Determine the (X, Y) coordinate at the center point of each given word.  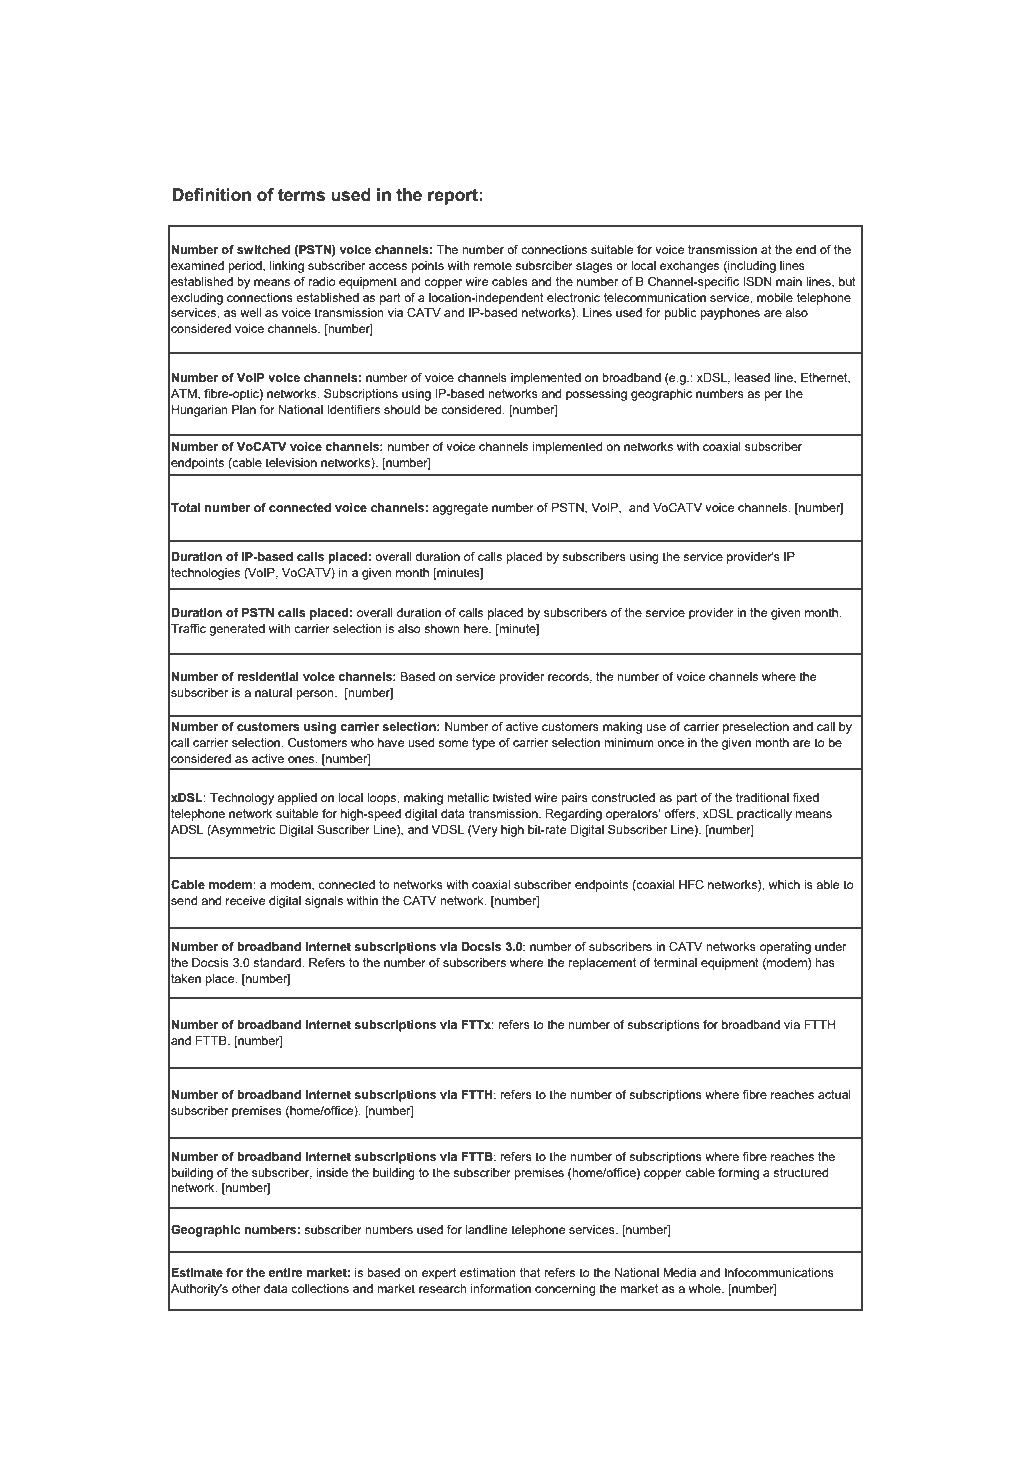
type (483, 744)
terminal (675, 962)
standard (278, 962)
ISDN (757, 281)
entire (286, 1272)
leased (752, 377)
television (291, 462)
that (530, 1272)
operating (785, 948)
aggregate (460, 509)
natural (273, 692)
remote (493, 265)
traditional (762, 797)
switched (263, 249)
